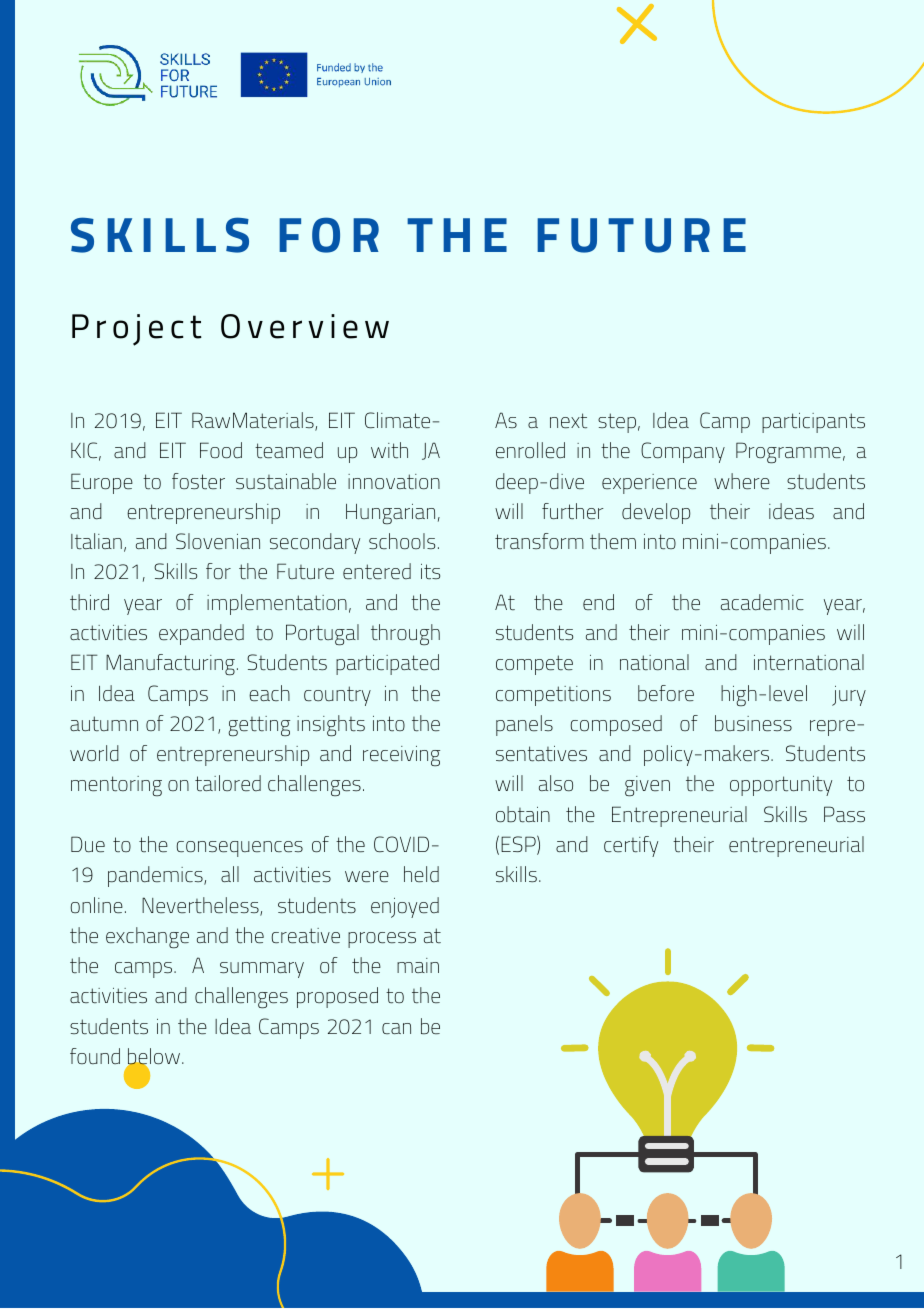  What do you see at coordinates (221, 450) in the screenshot?
I see `Food` at bounding box center [221, 450].
